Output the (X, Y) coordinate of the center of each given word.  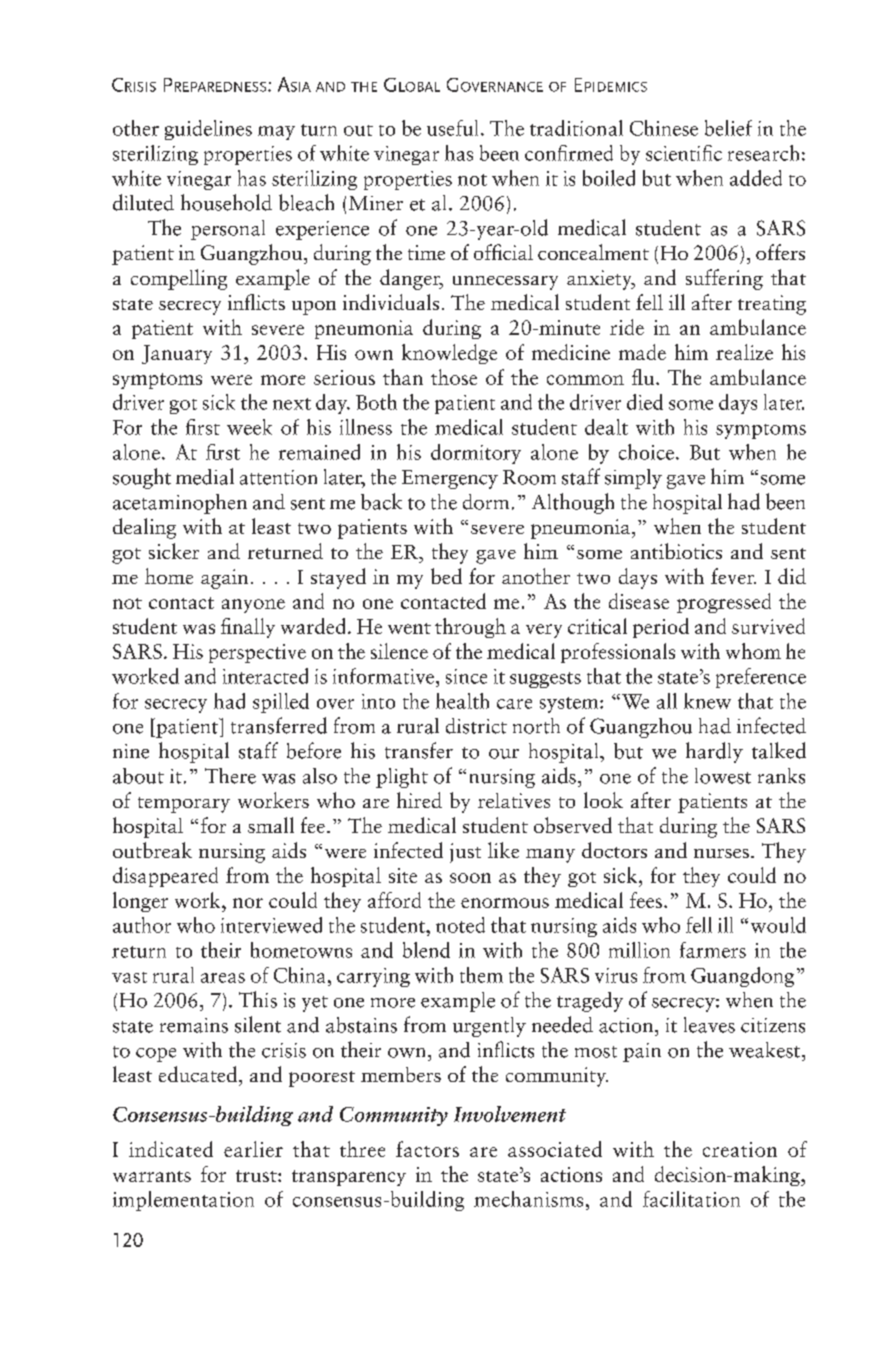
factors (427, 1149)
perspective (257, 653)
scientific (684, 153)
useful (452, 128)
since (466, 676)
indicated (171, 1149)
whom (753, 651)
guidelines (208, 130)
